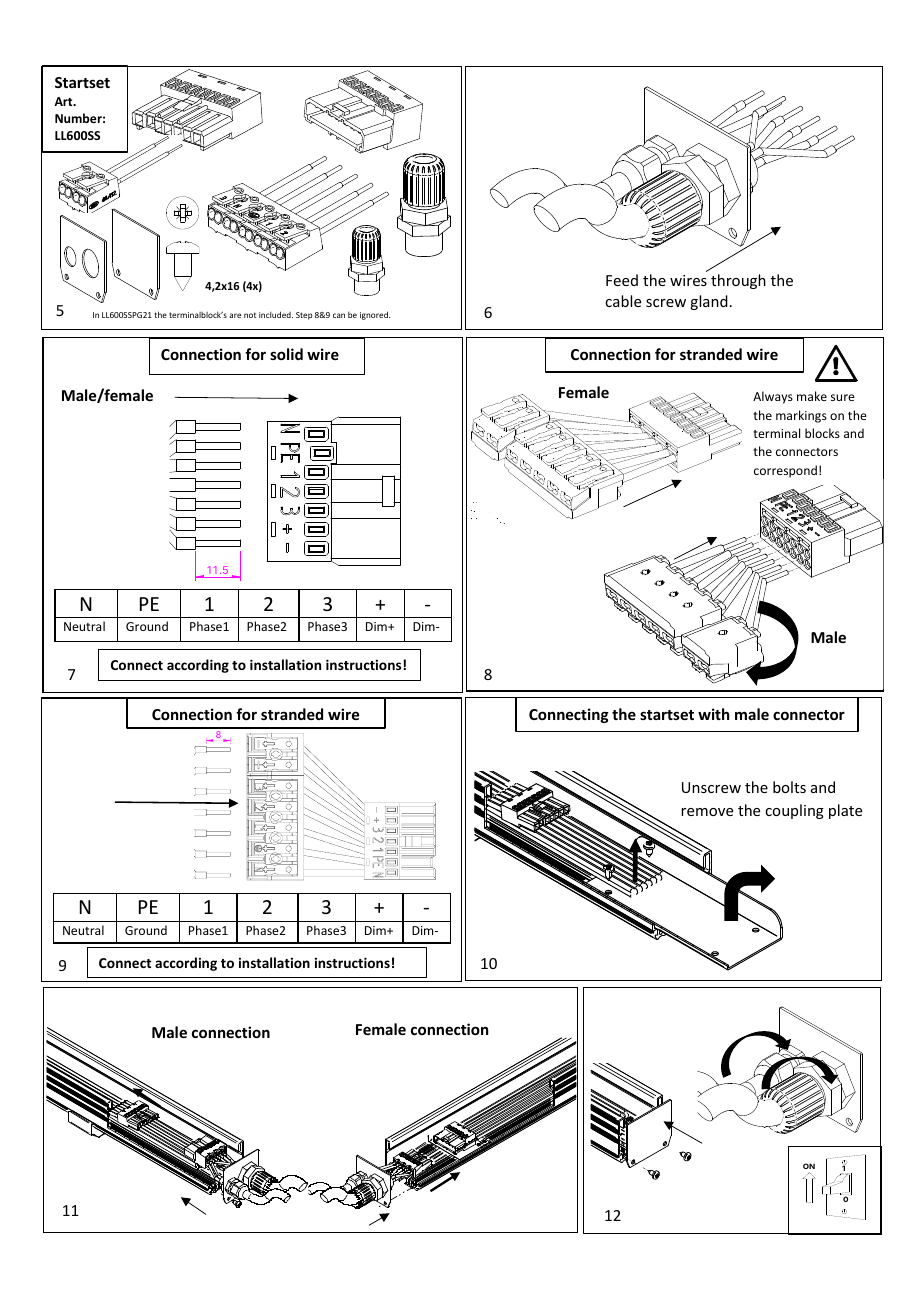 This screenshot has width=924, height=1308. I want to click on coupling, so click(794, 811).
